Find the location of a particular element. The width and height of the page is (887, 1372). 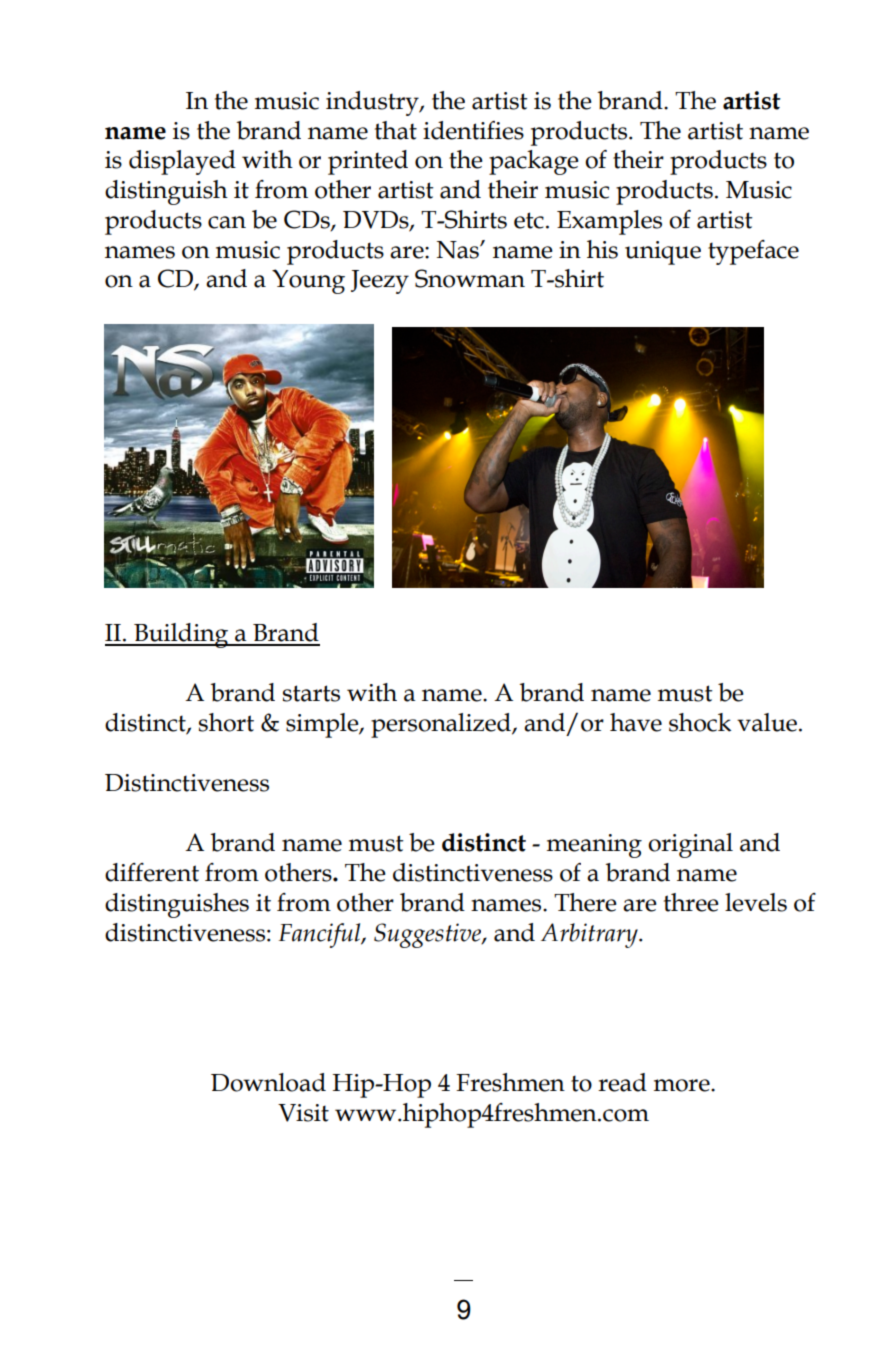

Building is located at coordinates (181, 635).
